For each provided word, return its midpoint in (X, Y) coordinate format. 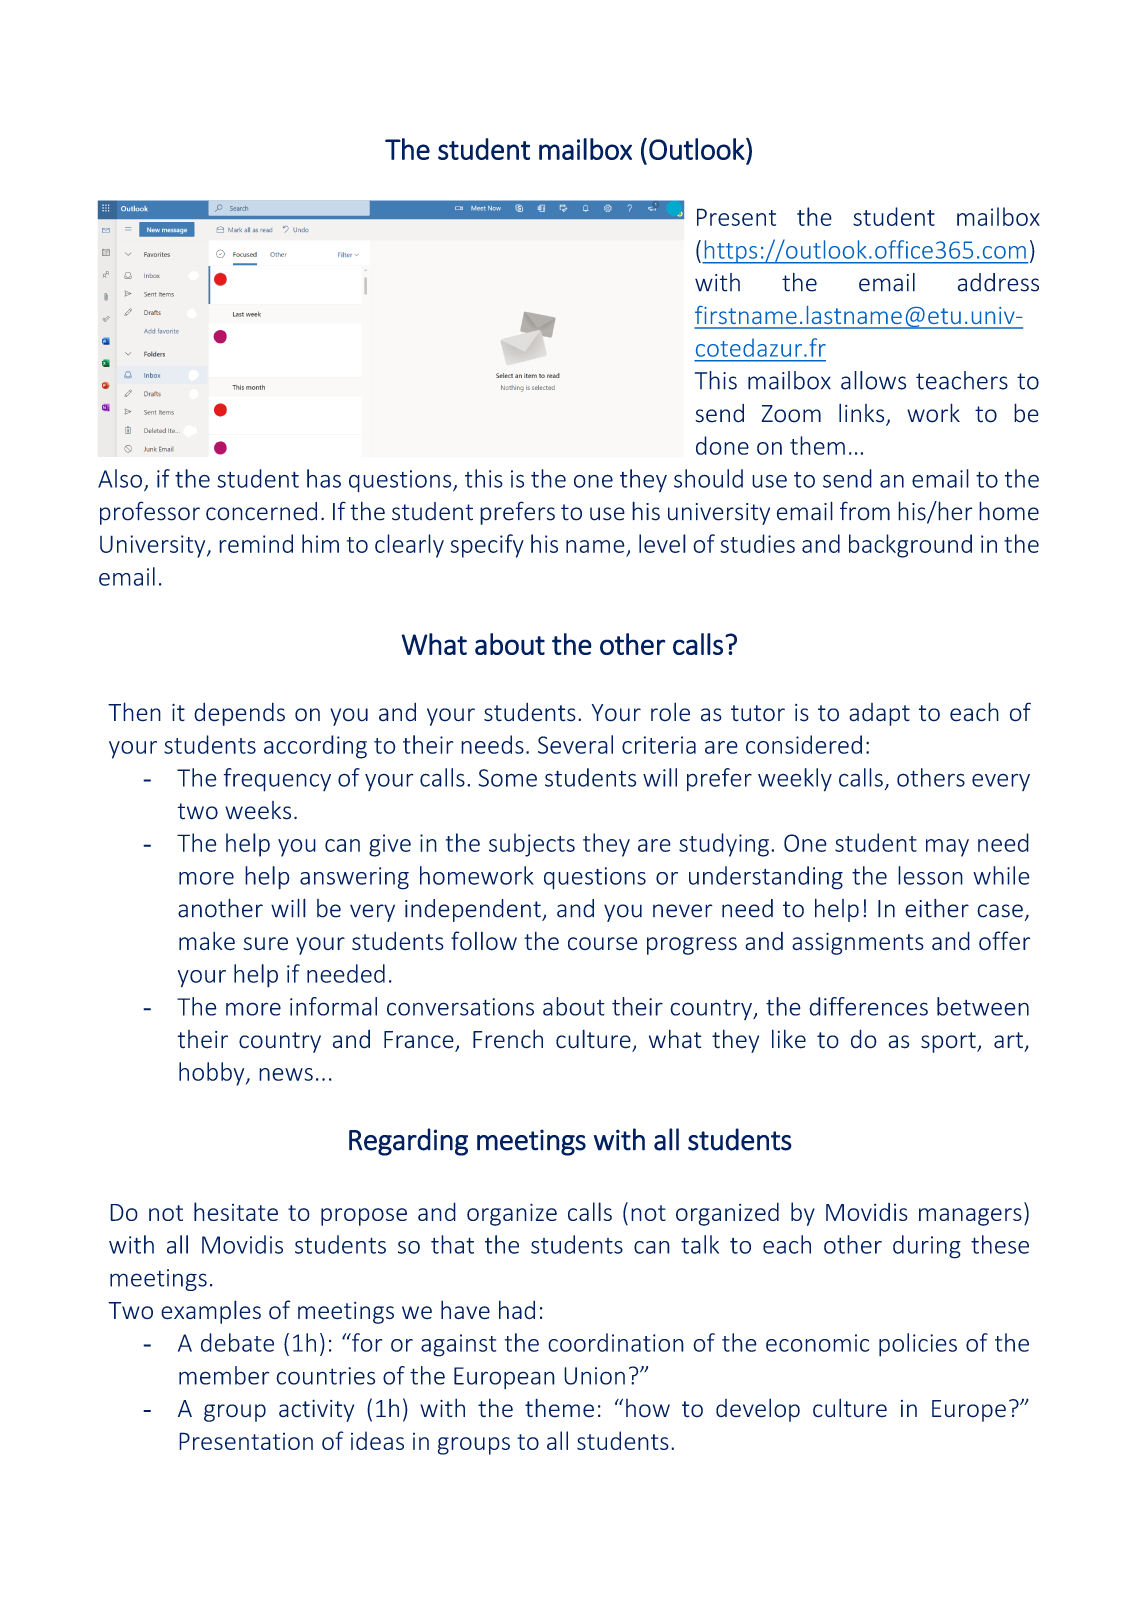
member (224, 1375)
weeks (258, 810)
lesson (930, 875)
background (910, 546)
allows (873, 380)
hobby (213, 1074)
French (508, 1039)
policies (918, 1345)
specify (487, 546)
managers (970, 1217)
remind (256, 543)
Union (594, 1376)
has (324, 478)
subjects (532, 845)
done (722, 445)
